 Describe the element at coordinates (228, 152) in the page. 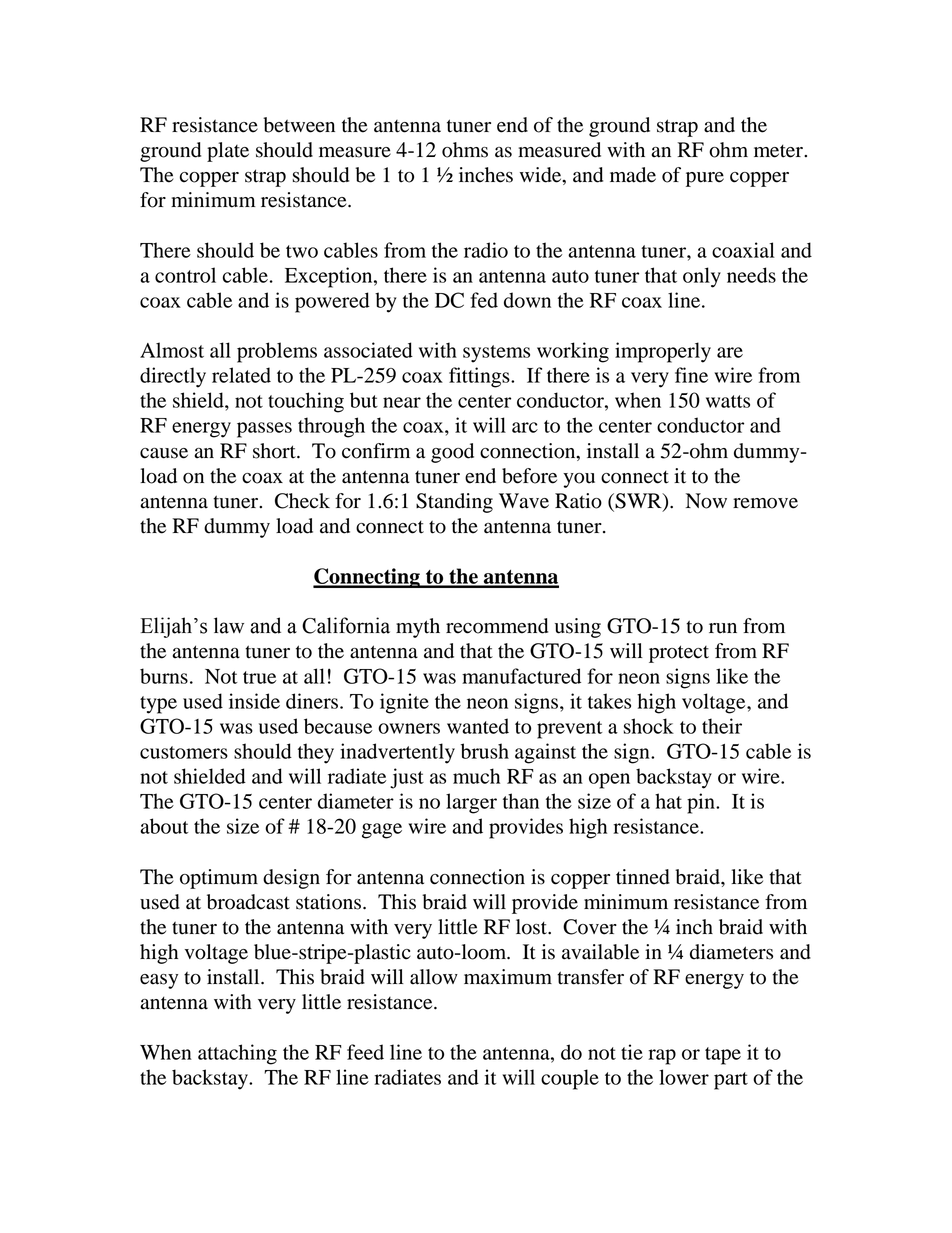

I see `plate` at that location.
